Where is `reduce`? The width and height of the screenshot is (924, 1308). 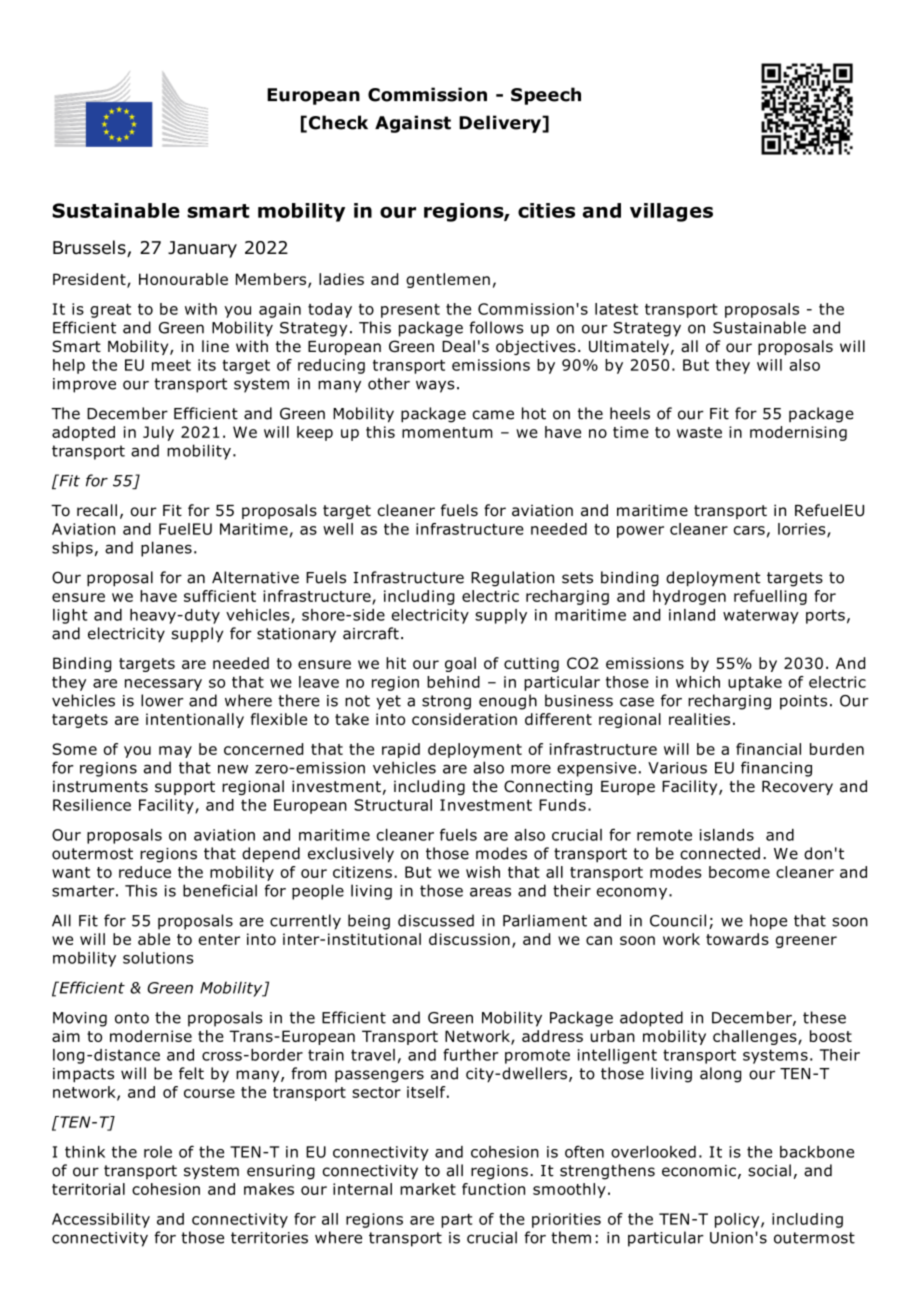
reduce is located at coordinates (145, 872).
